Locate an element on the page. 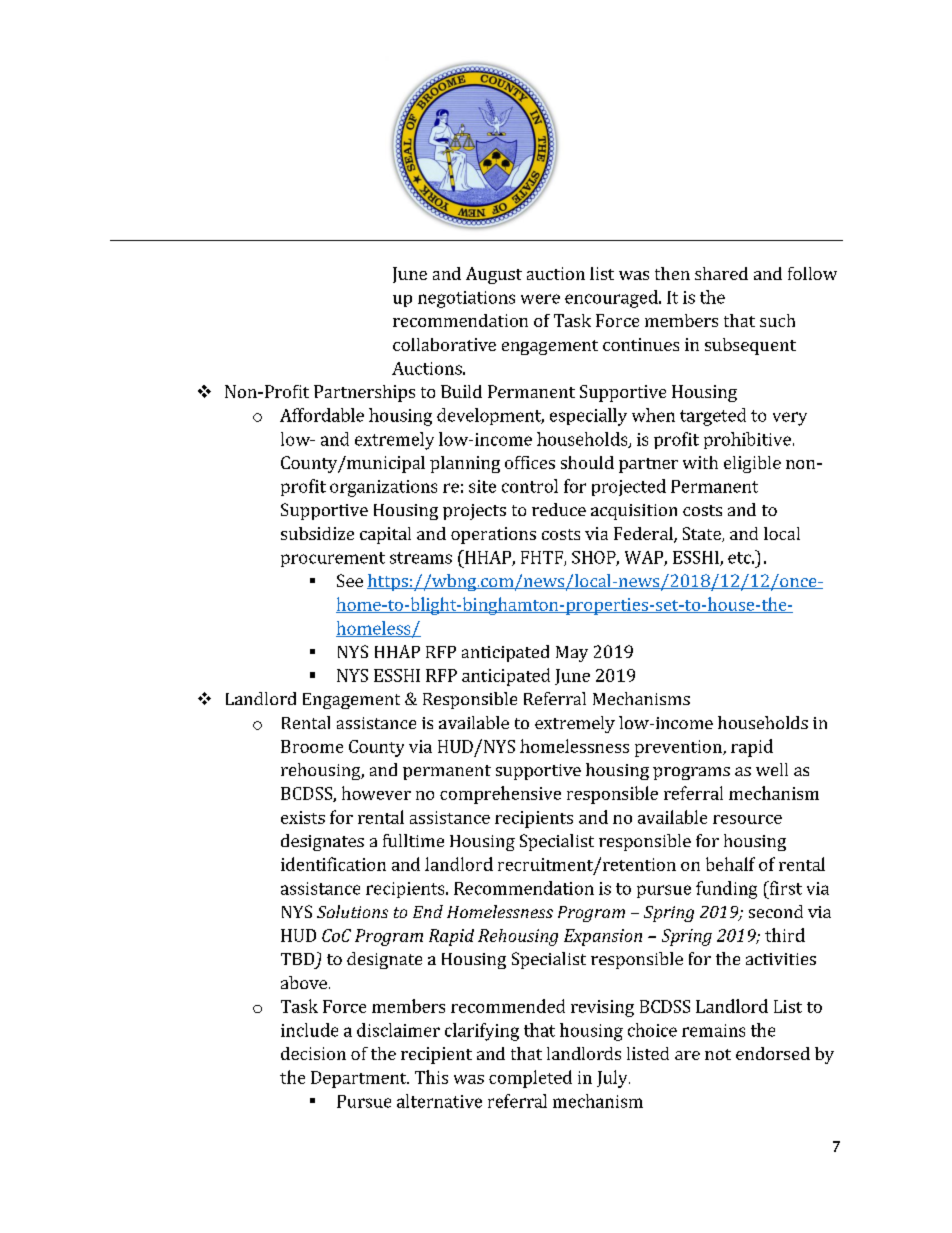 Image resolution: width=952 pixels, height=1233 pixels. well is located at coordinates (772, 769).
